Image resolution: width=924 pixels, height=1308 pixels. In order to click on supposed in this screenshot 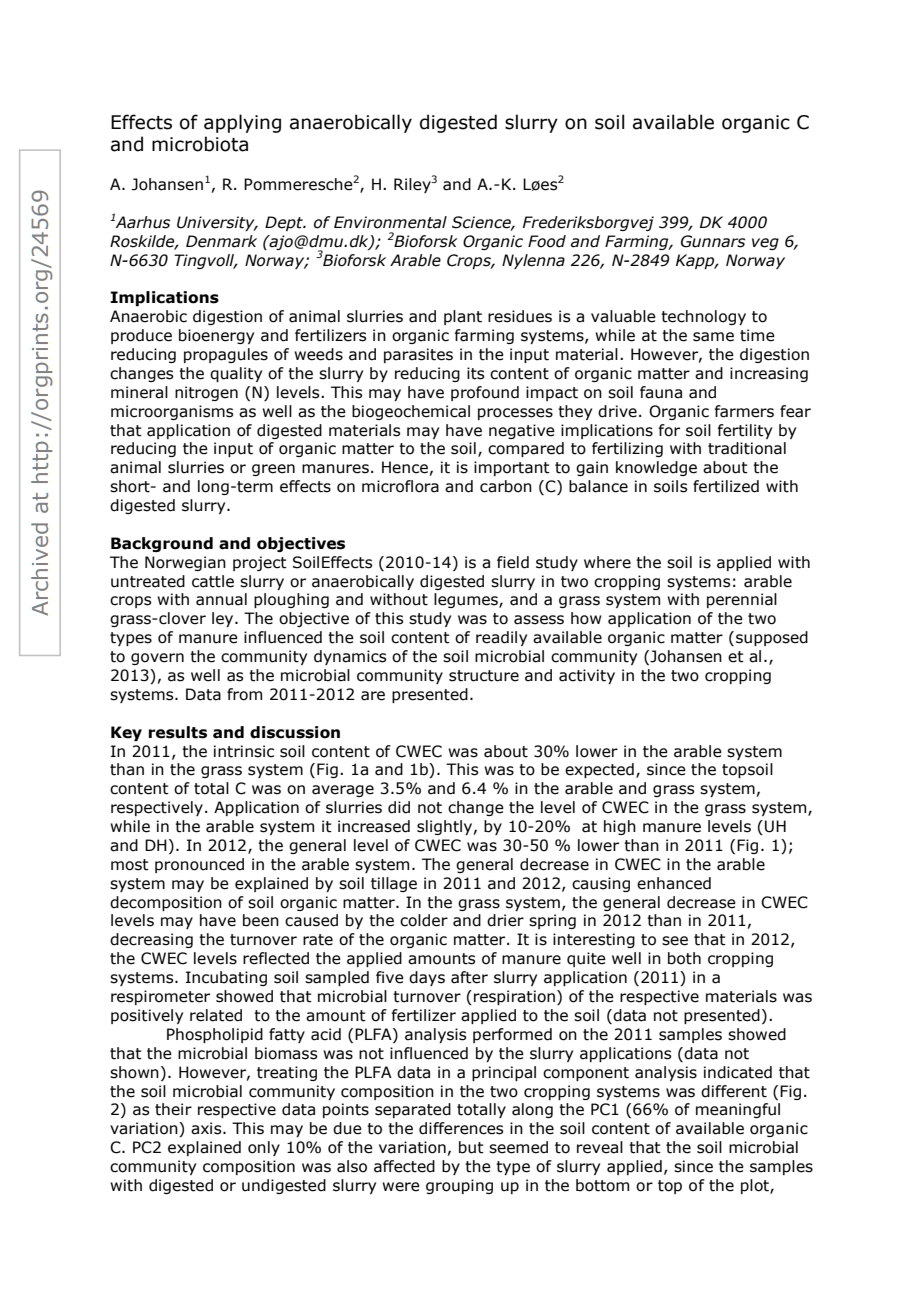, I will do `click(772, 638)`.
